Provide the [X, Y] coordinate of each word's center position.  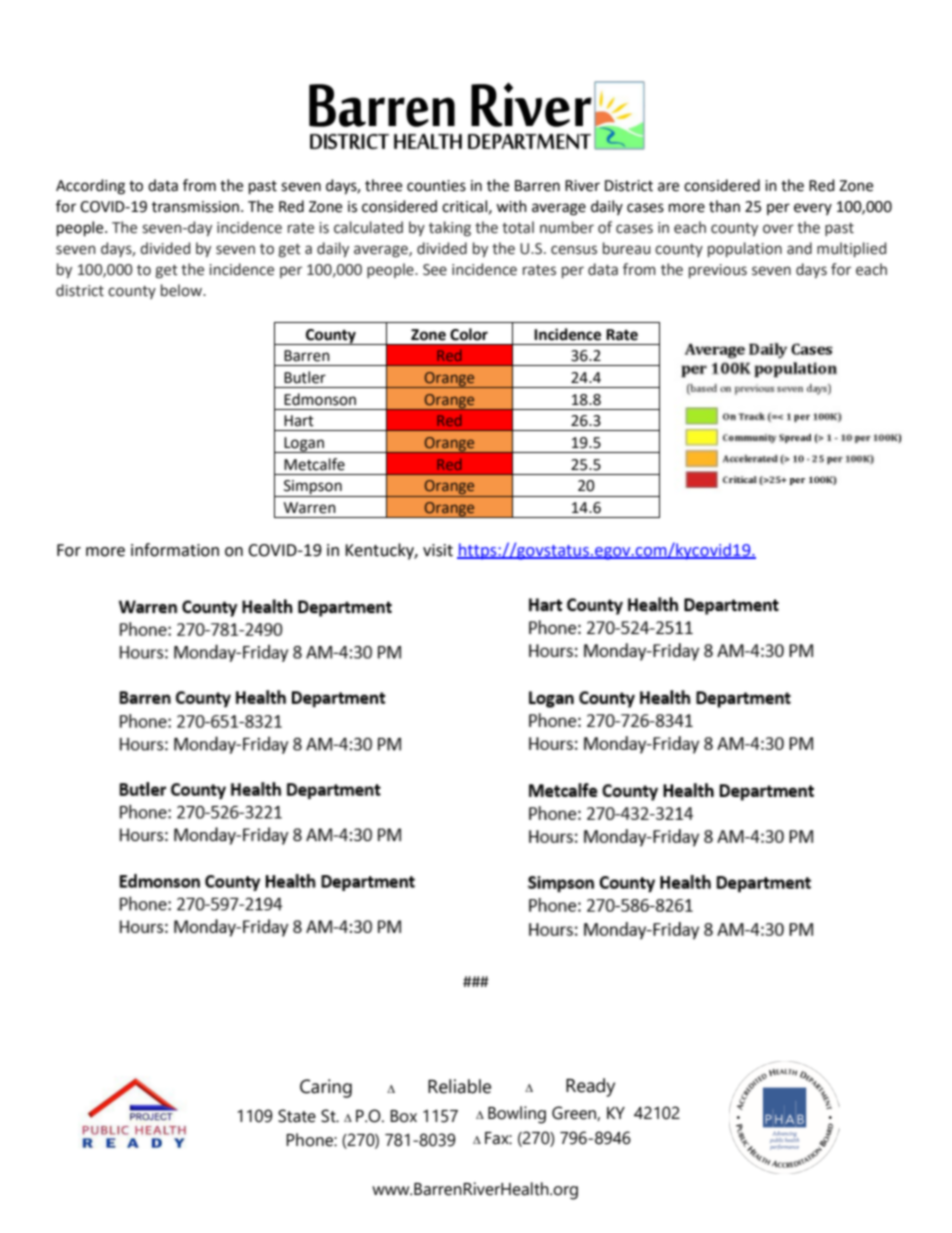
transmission [195, 207]
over [778, 229]
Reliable [459, 1086]
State [297, 1116]
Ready [590, 1087]
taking [450, 228]
